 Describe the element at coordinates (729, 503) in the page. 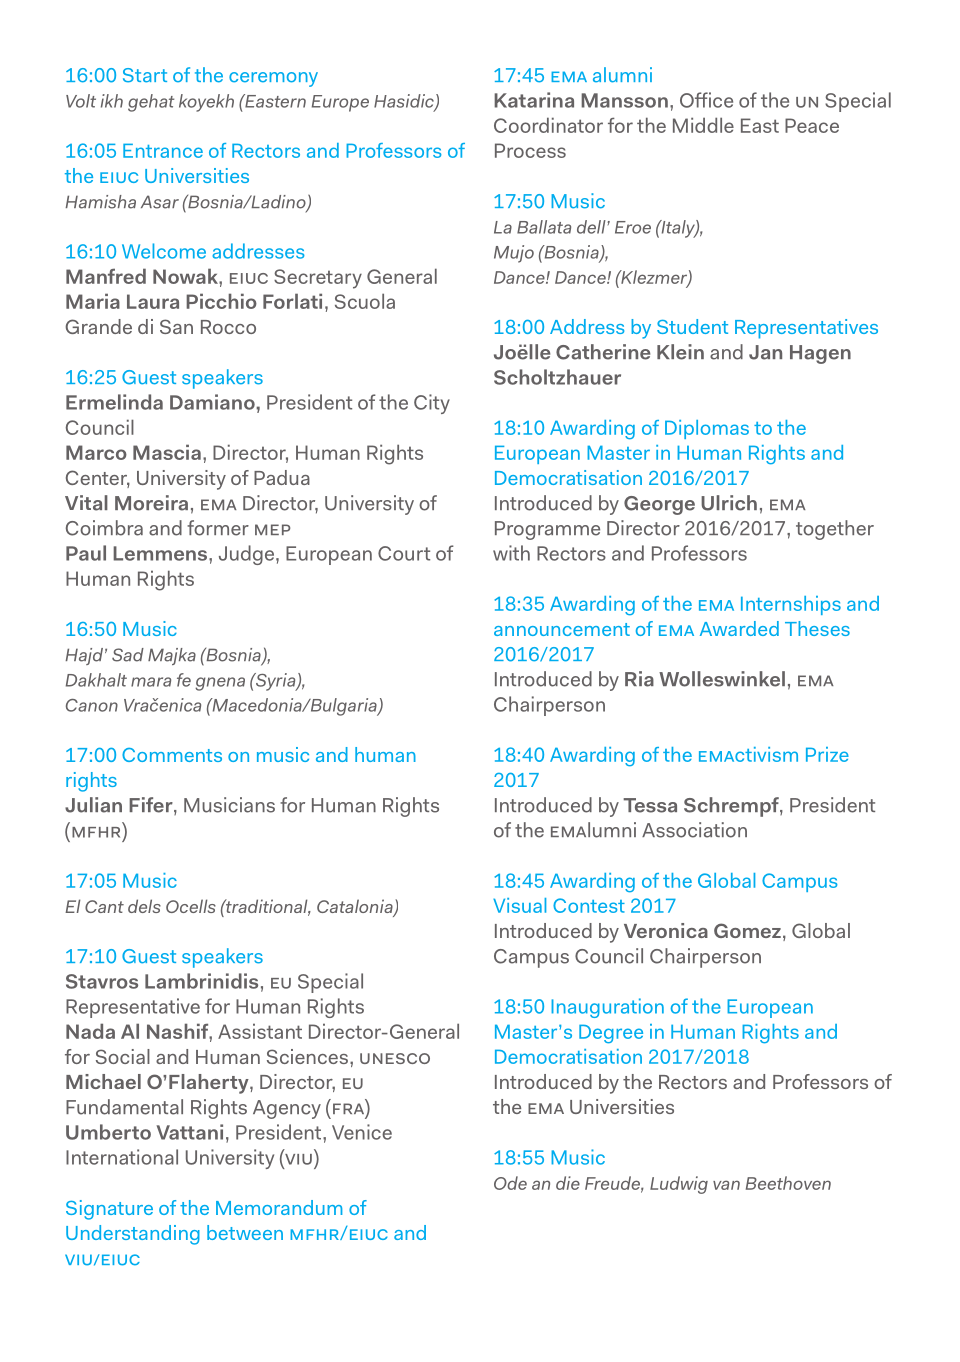

I see `Ulrich` at that location.
